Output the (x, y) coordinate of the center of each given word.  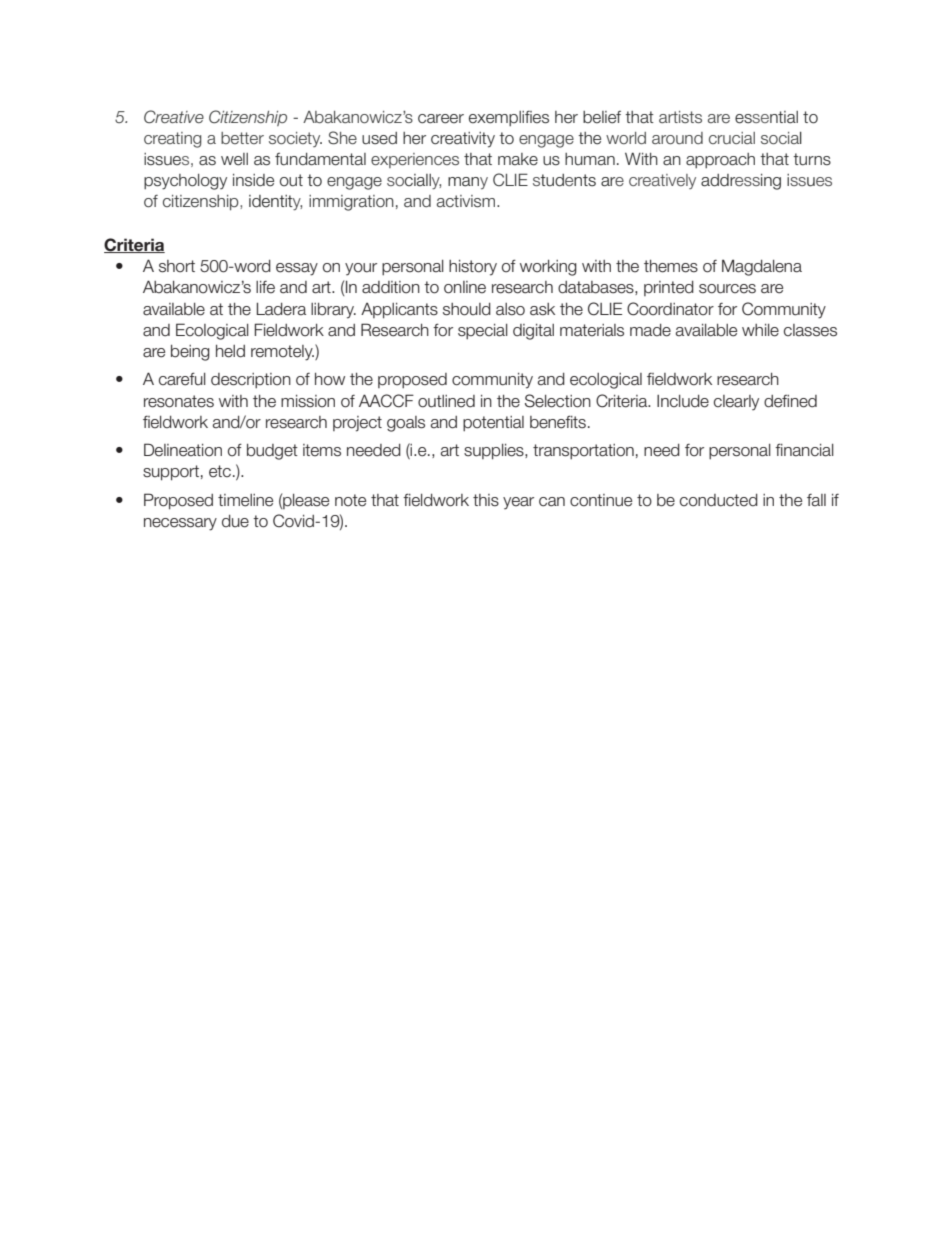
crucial (732, 138)
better (242, 138)
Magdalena (762, 267)
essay (297, 269)
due (235, 521)
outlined (446, 401)
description (251, 381)
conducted (719, 500)
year (518, 503)
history (473, 268)
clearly (736, 403)
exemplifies (509, 118)
